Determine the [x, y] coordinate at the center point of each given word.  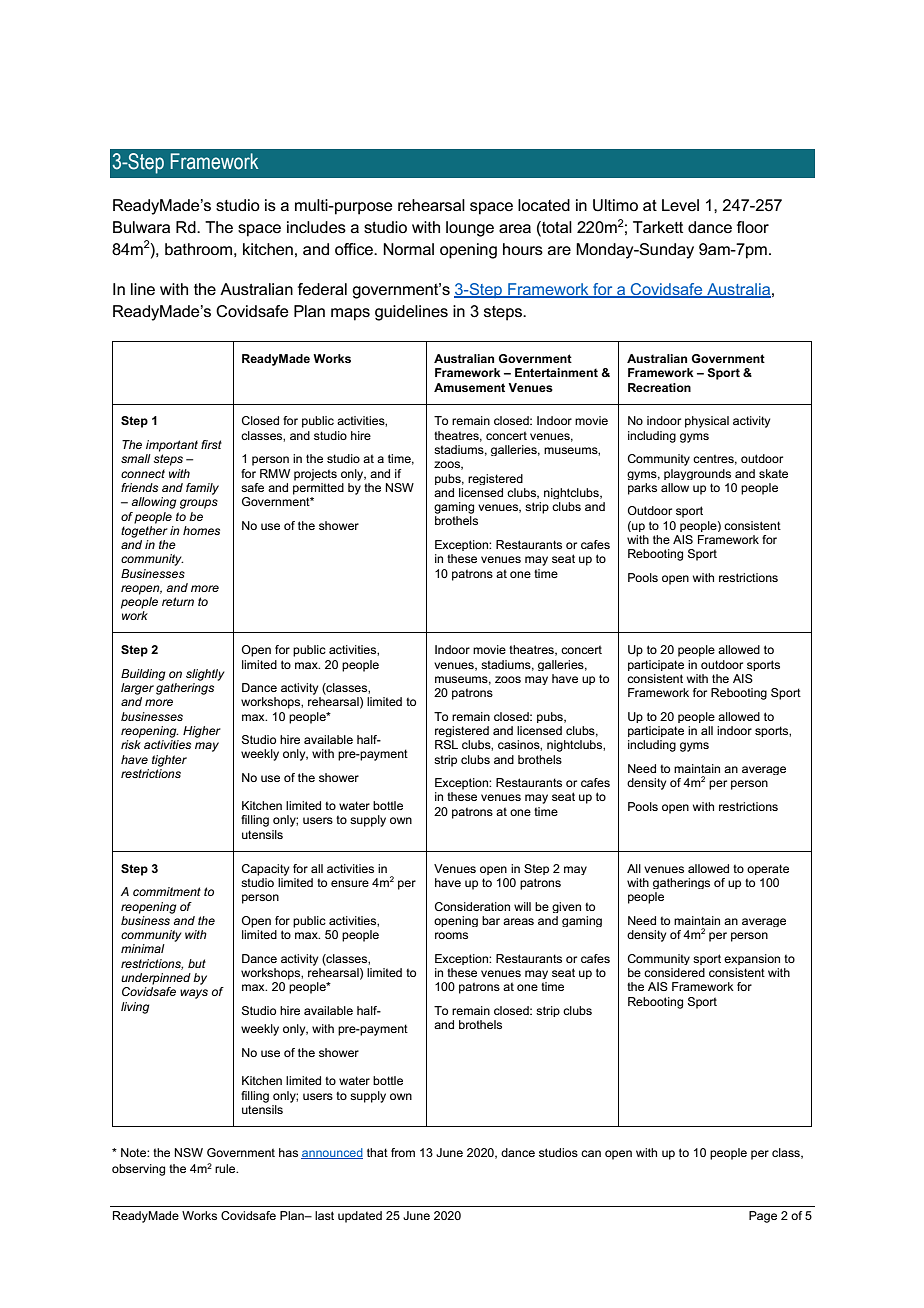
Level [680, 205]
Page [763, 1217]
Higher [202, 732]
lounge [470, 229]
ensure [350, 883]
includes [316, 227]
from [403, 1152]
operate [768, 869]
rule [226, 1168]
